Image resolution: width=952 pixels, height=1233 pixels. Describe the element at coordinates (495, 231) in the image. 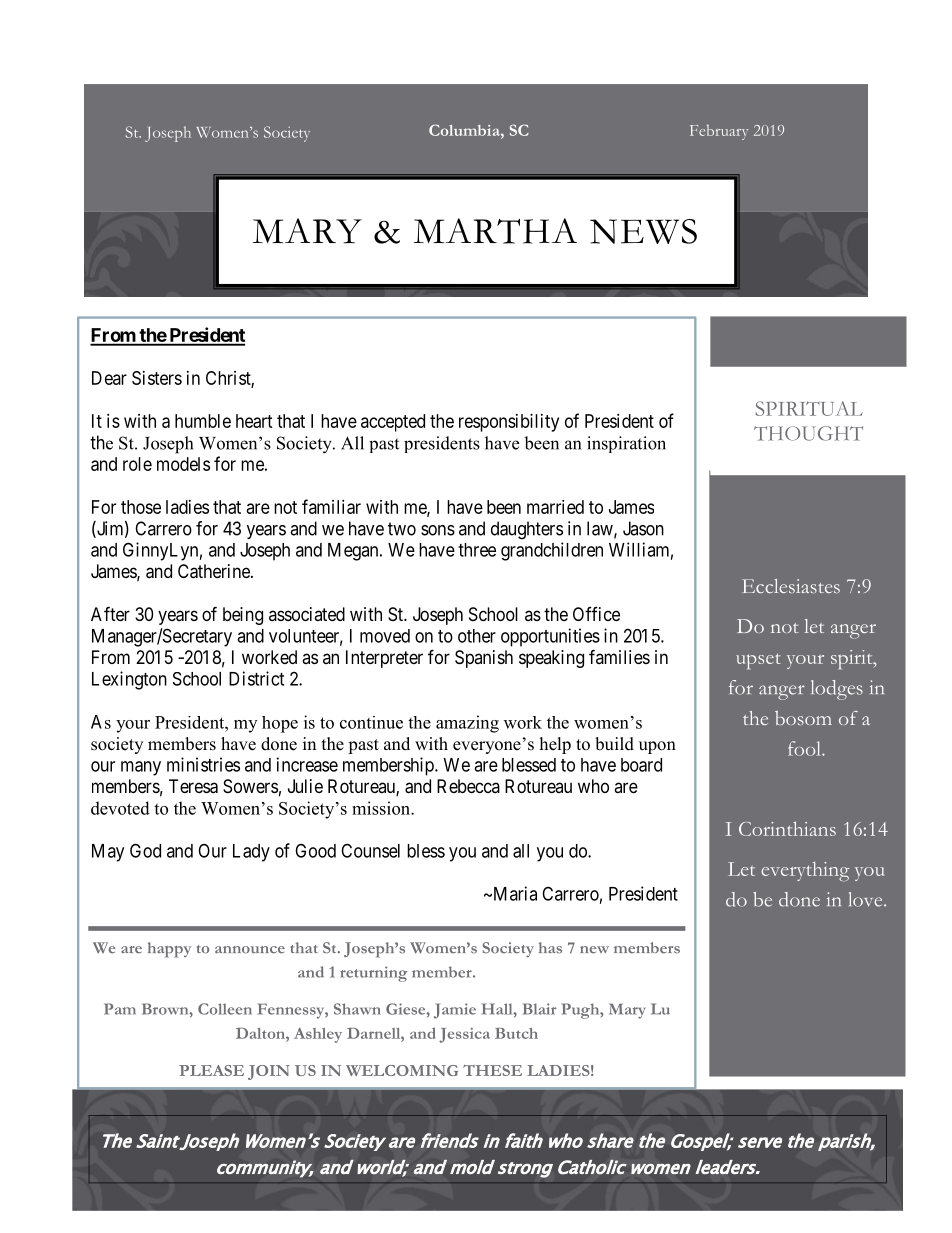

I see `MARTHA` at that location.
